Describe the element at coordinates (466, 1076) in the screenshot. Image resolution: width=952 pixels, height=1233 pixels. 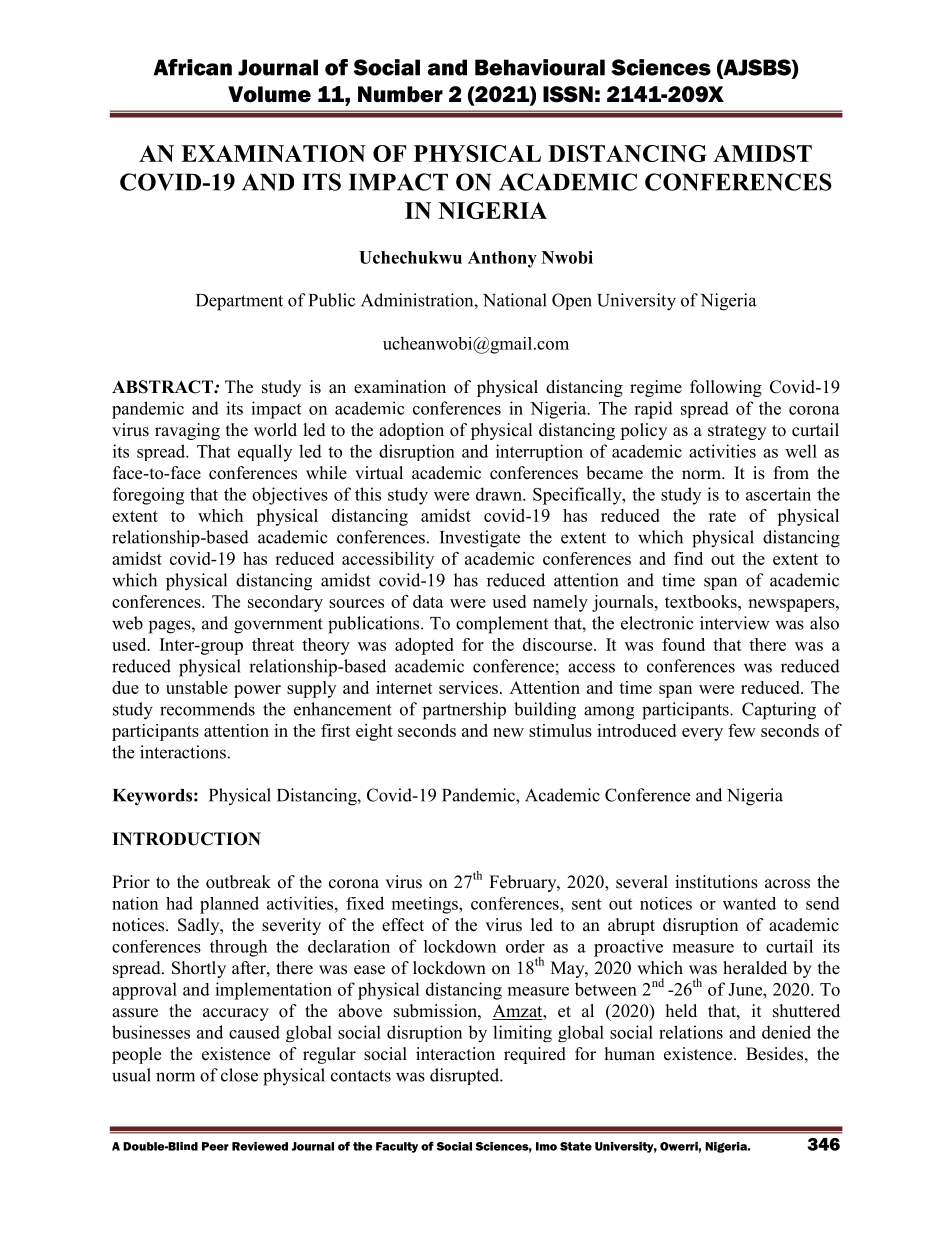
I see `disrupted` at that location.
